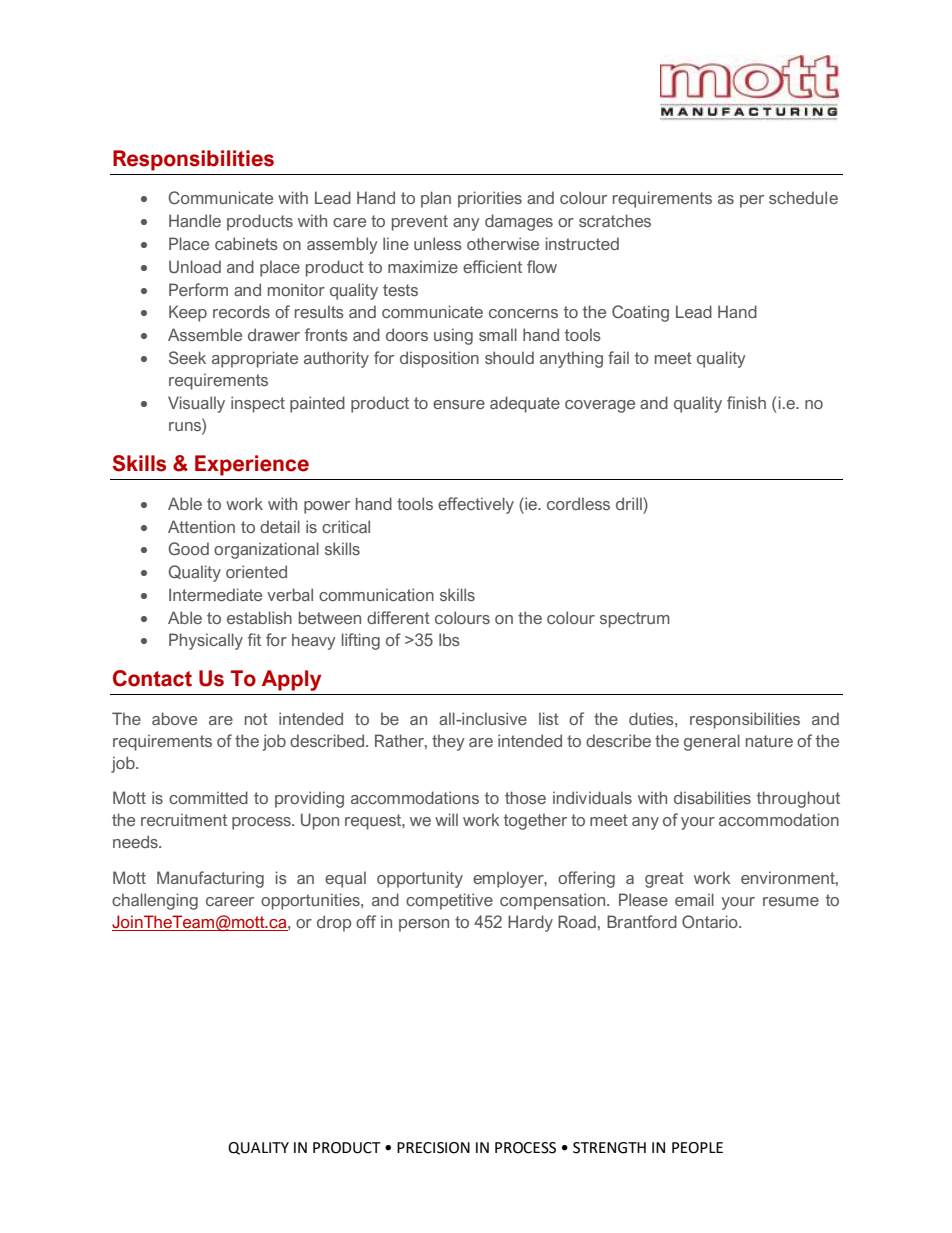 The height and width of the screenshot is (1233, 952). What do you see at coordinates (195, 266) in the screenshot?
I see `Unload` at bounding box center [195, 266].
